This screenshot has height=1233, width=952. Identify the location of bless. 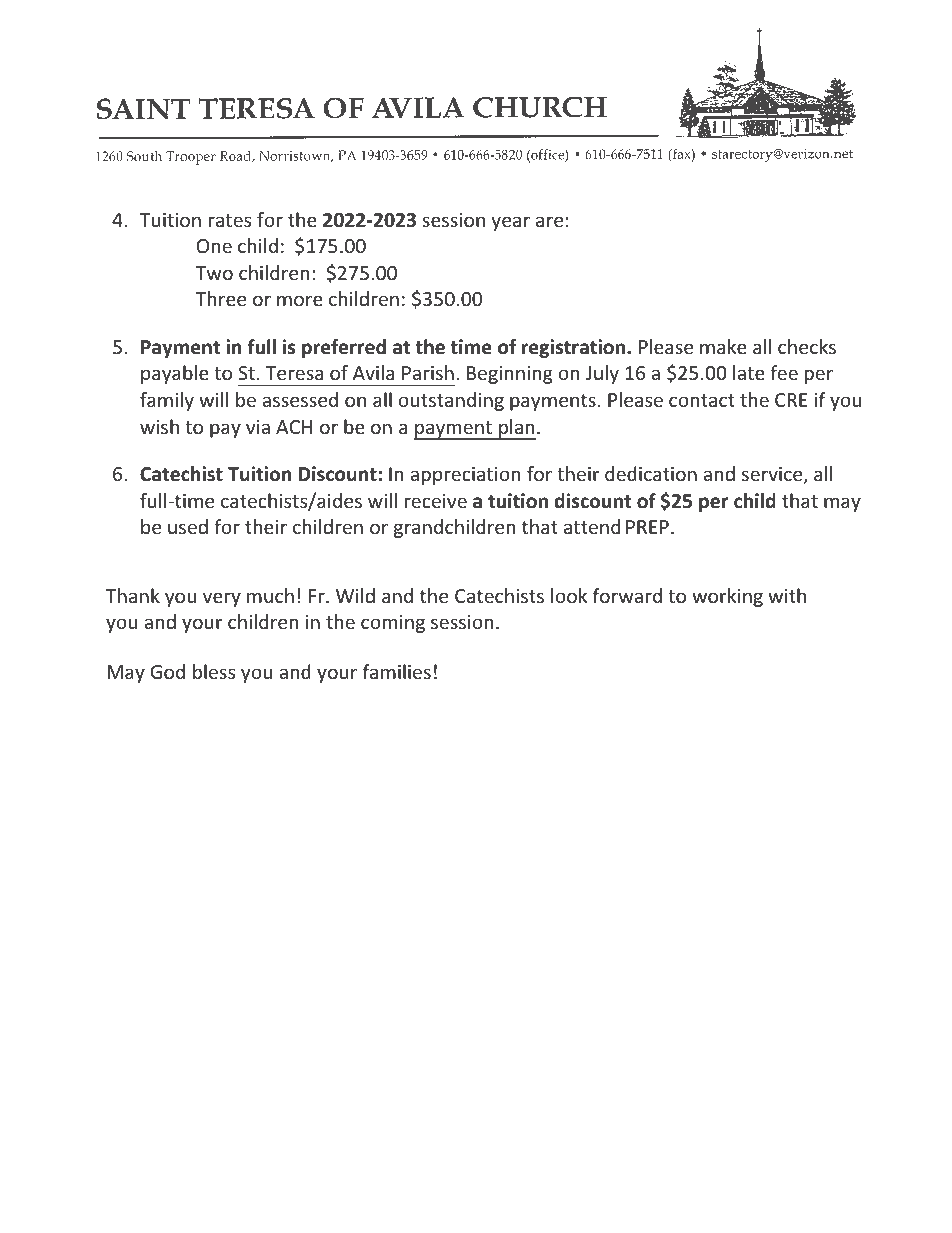
(214, 671).
